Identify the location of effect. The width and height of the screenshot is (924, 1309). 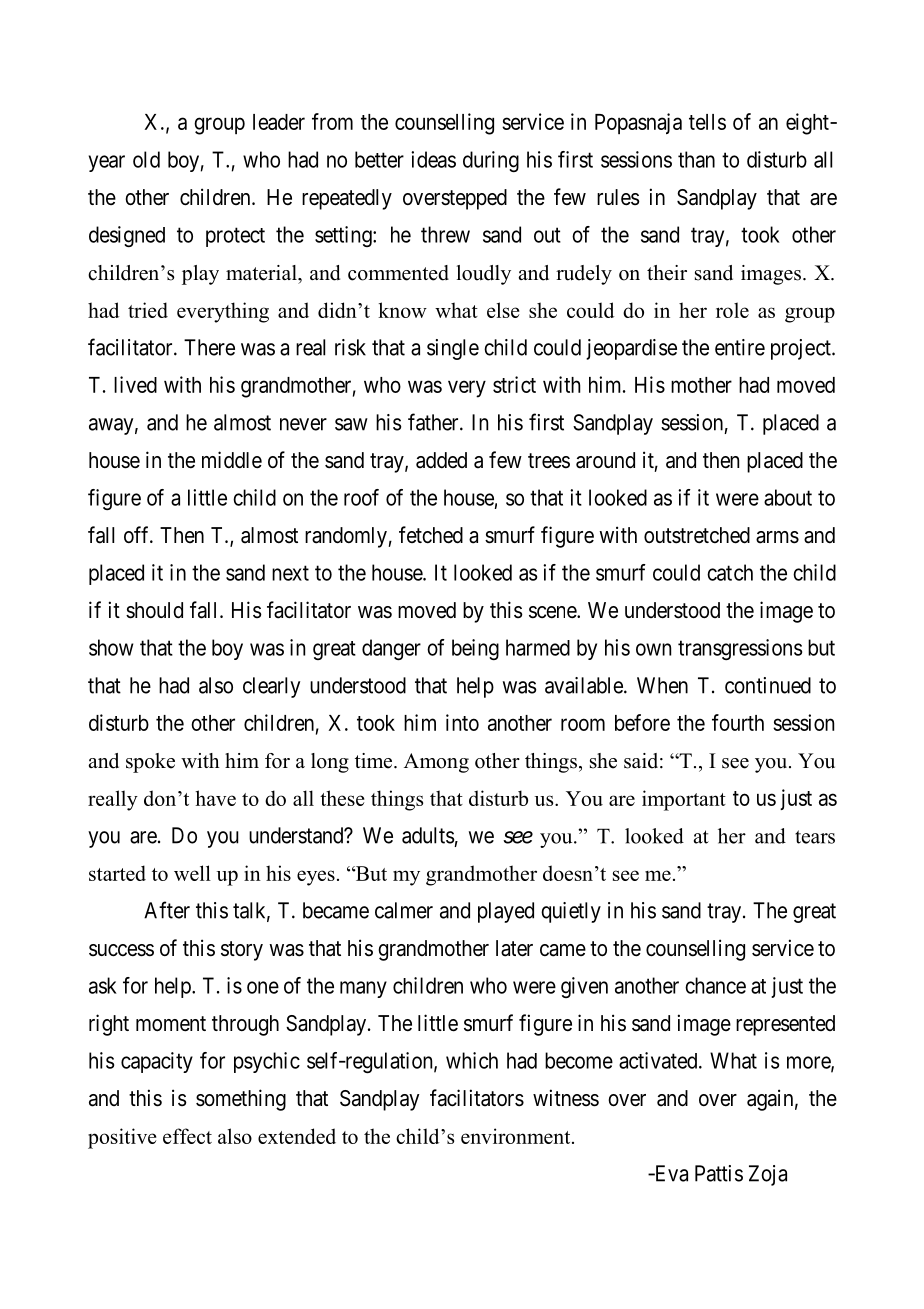
(187, 1136).
